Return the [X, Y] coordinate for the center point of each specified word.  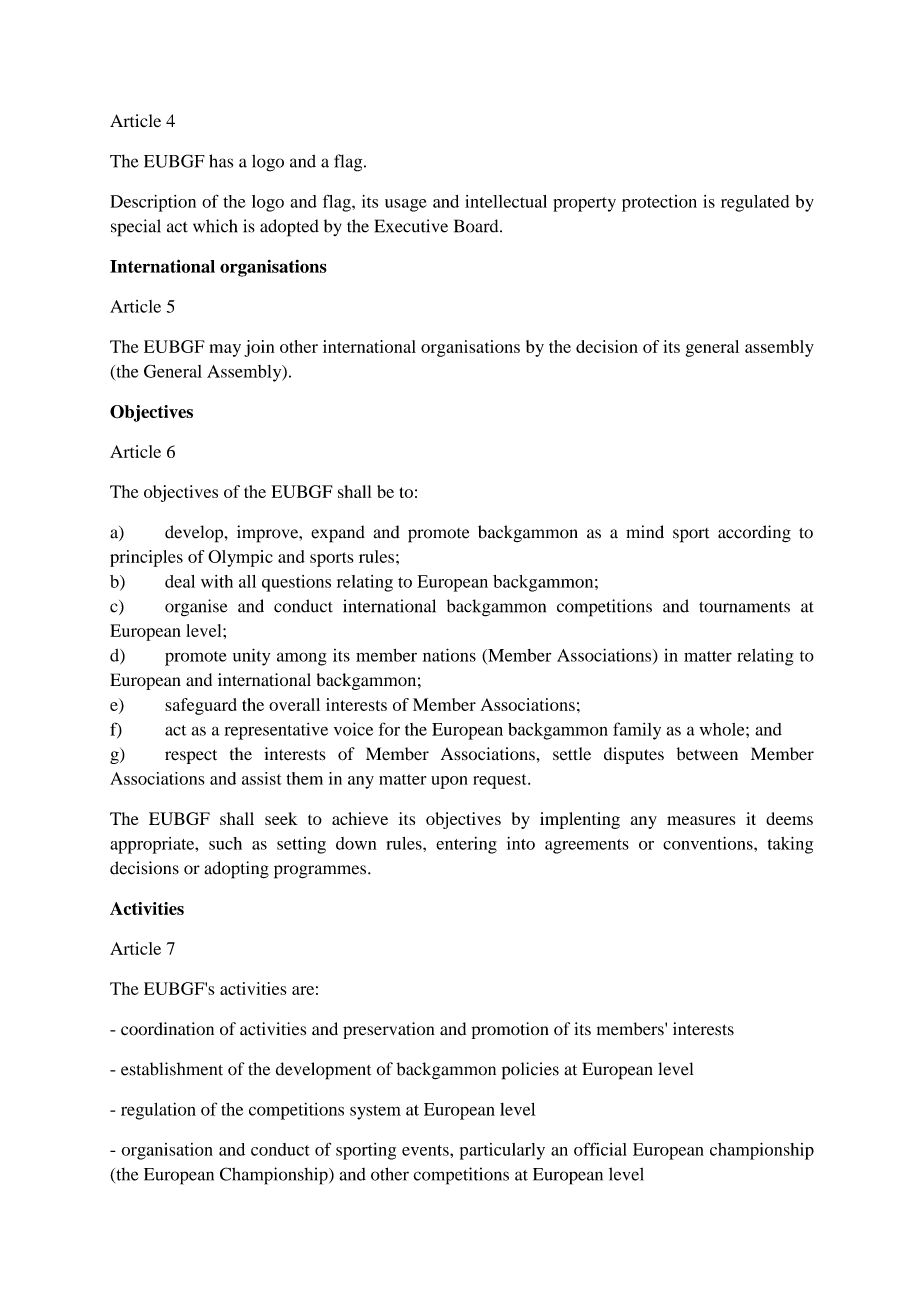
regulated [755, 203]
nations [449, 655]
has [221, 161]
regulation [158, 1111]
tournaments [744, 607]
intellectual [506, 201]
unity [251, 657]
